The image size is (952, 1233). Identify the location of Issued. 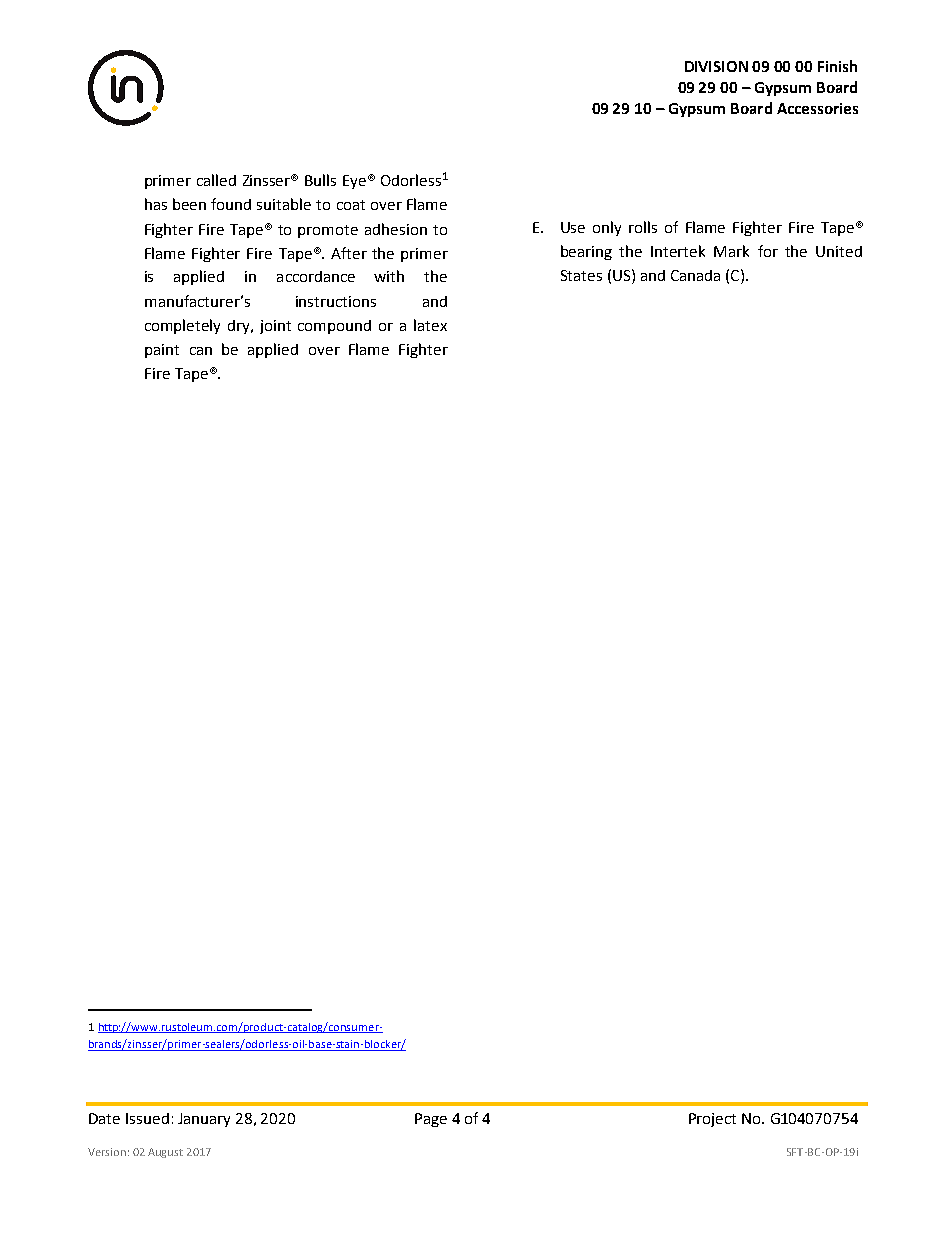
(147, 1118).
